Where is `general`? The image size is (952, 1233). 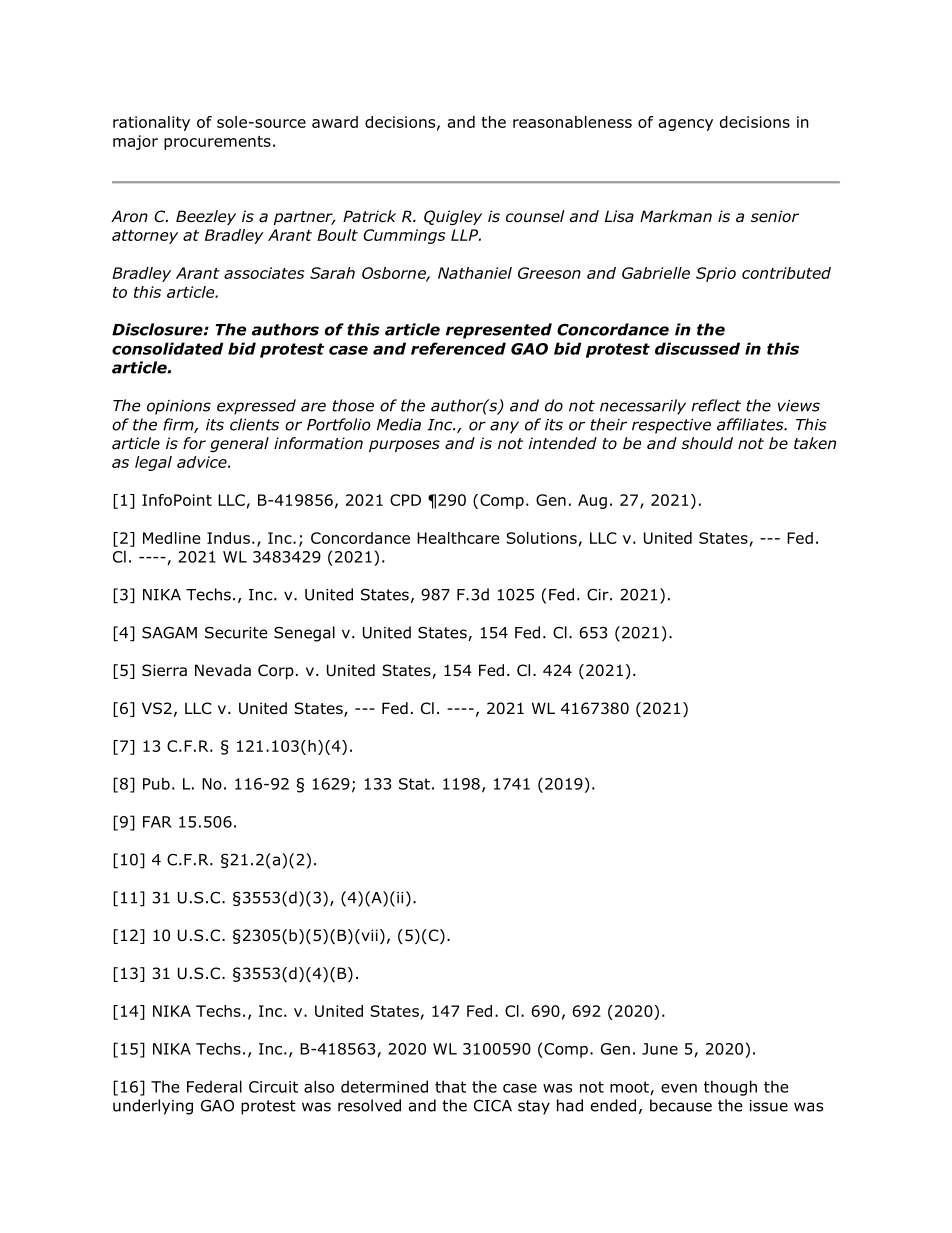 general is located at coordinates (239, 444).
